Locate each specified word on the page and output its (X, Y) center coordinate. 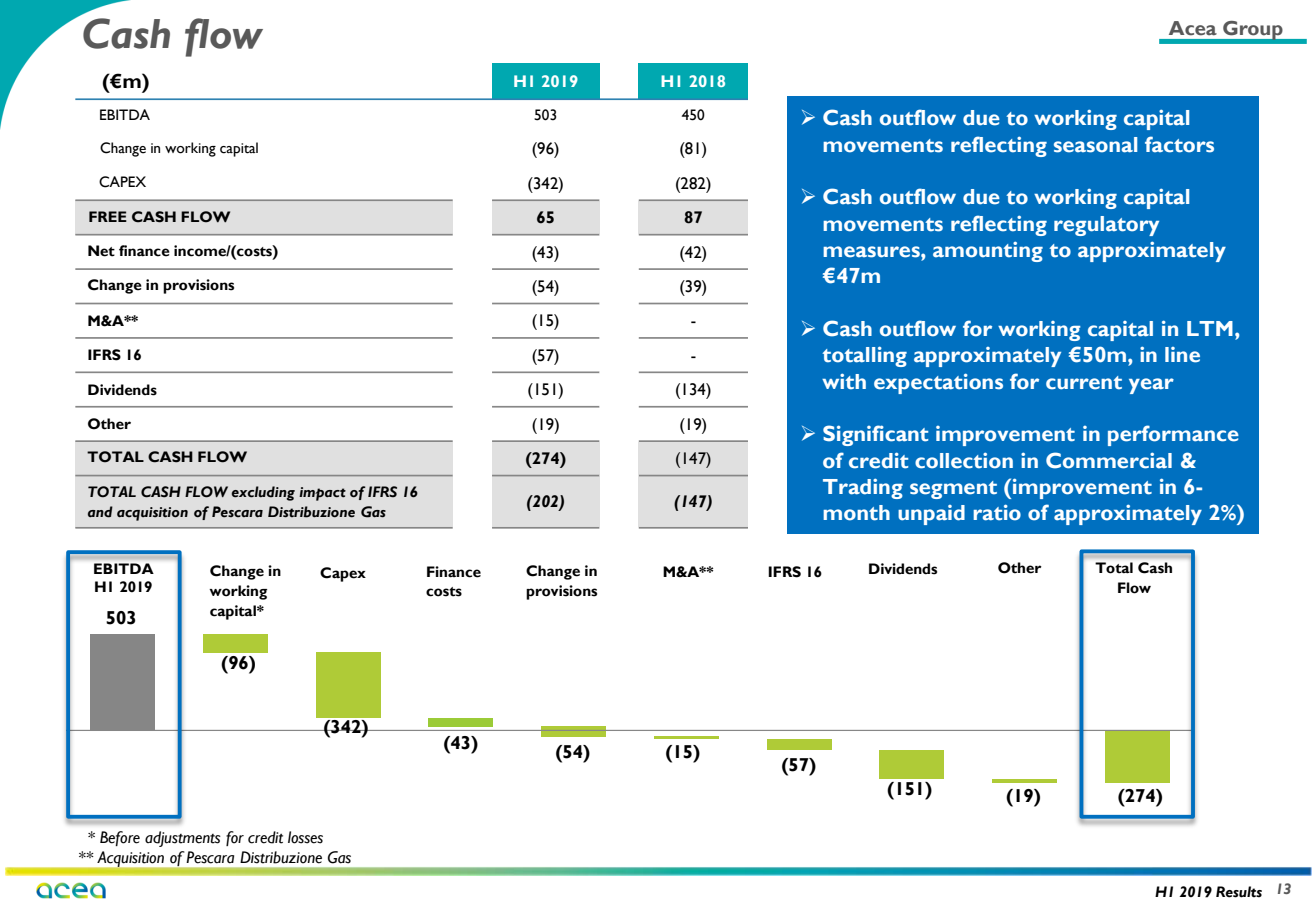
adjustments (183, 839)
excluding (263, 493)
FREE (108, 216)
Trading (863, 488)
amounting (988, 251)
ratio (997, 512)
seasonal (1095, 145)
